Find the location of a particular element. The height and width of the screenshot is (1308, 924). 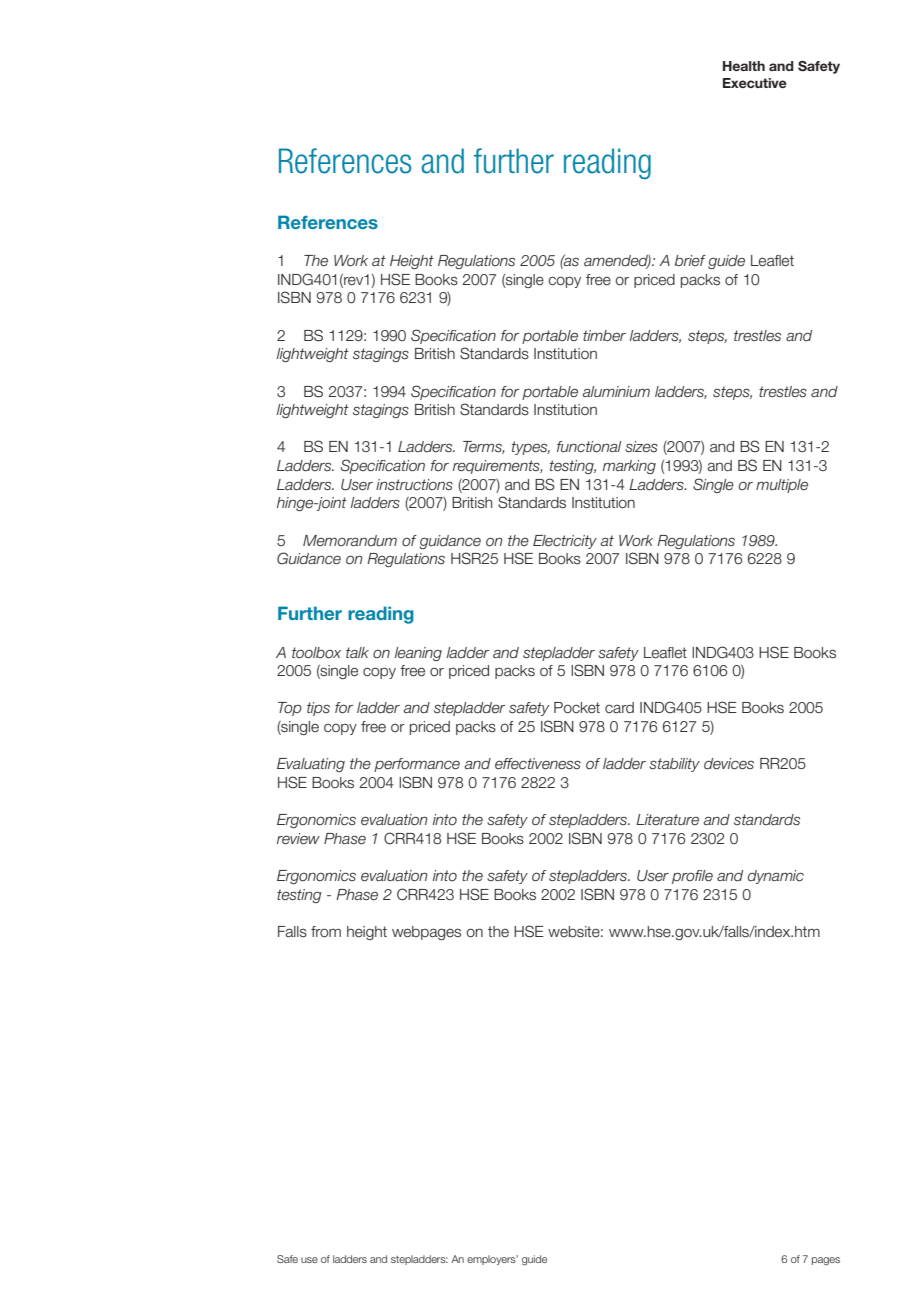

Health is located at coordinates (744, 66).
